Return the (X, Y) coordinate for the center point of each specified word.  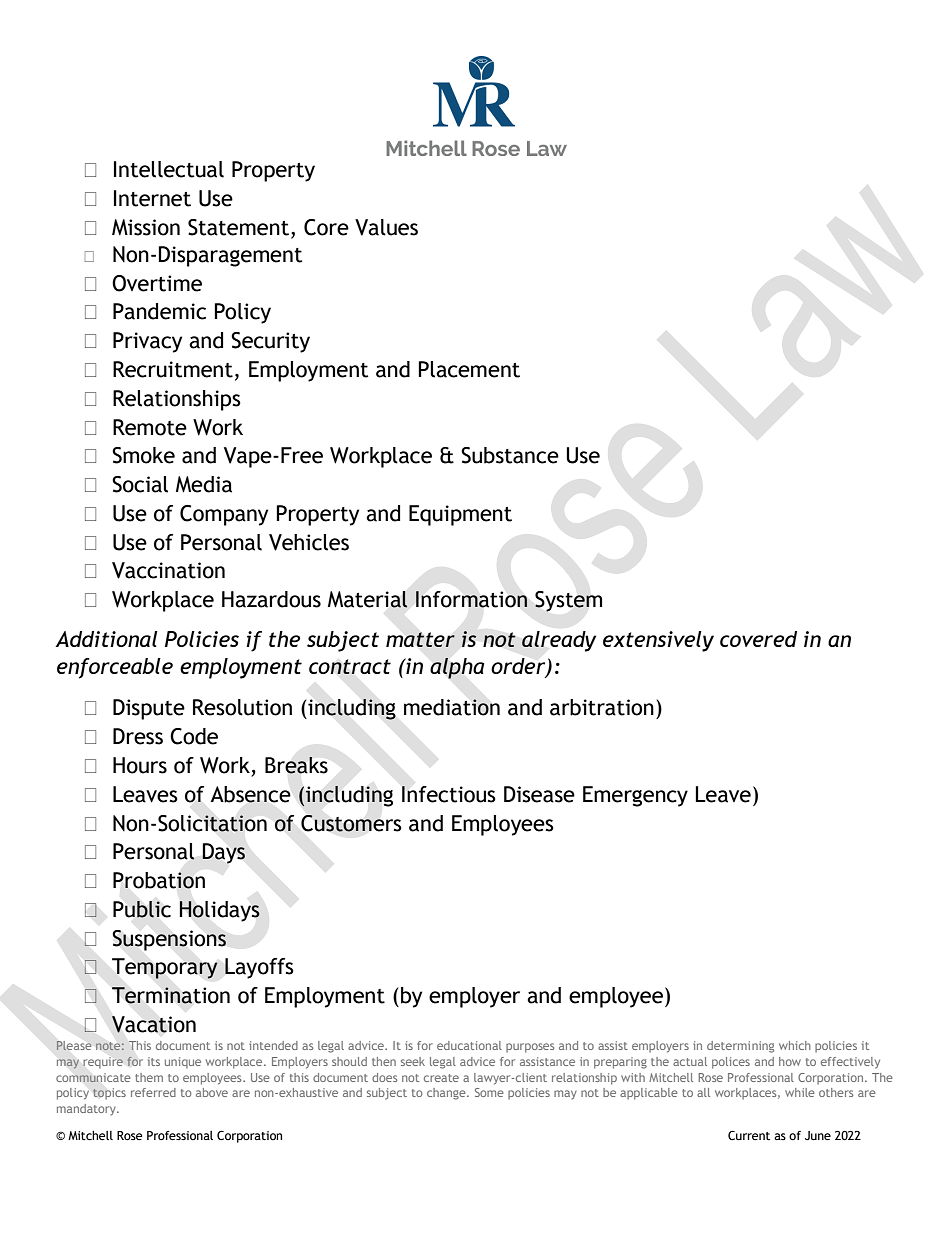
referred (153, 1092)
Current (749, 1136)
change (447, 1094)
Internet (152, 198)
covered (758, 639)
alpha (457, 668)
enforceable (115, 668)
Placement (469, 369)
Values (386, 227)
